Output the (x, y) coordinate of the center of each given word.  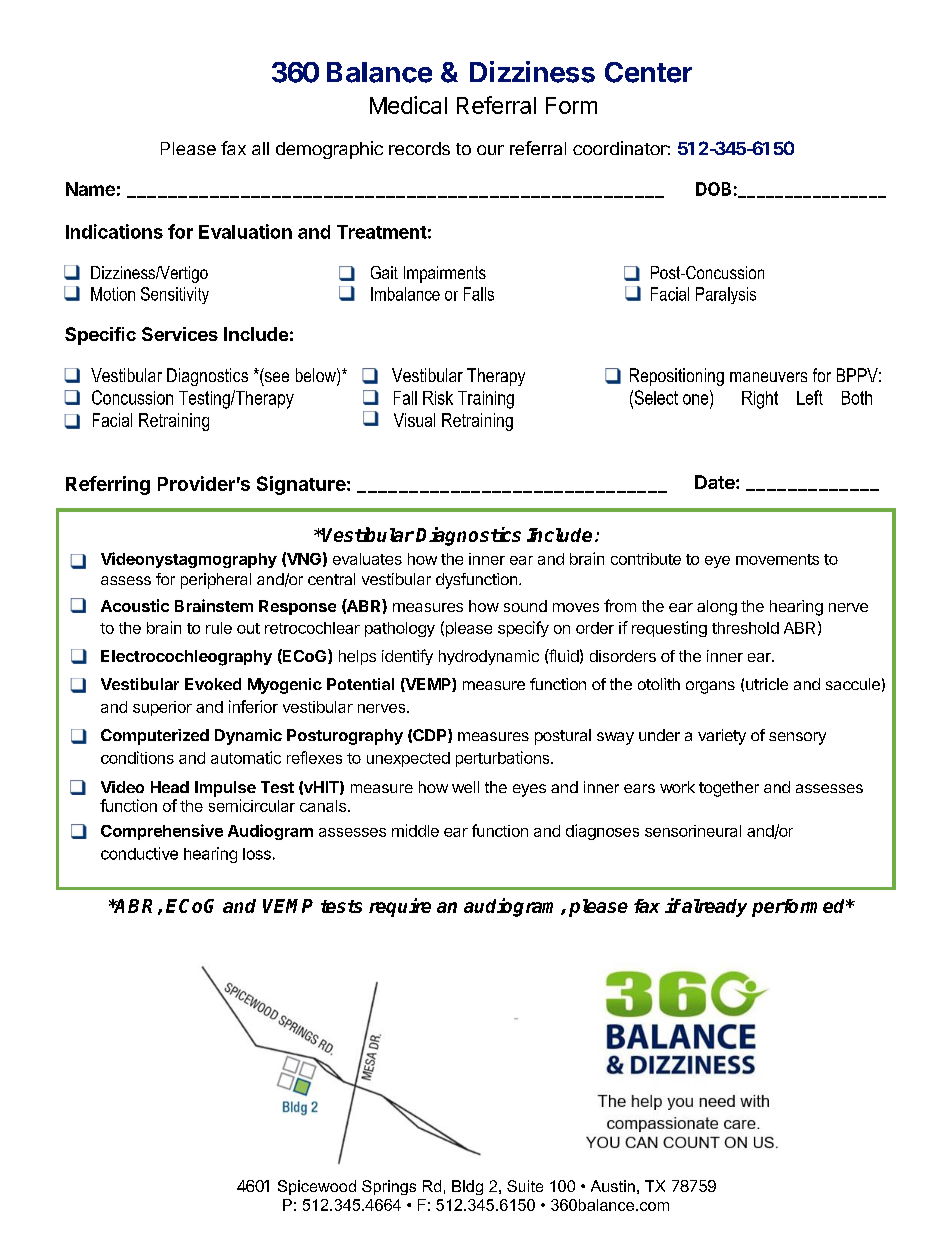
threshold (745, 628)
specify (523, 629)
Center (648, 72)
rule (219, 628)
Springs (389, 1187)
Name (90, 189)
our (490, 150)
